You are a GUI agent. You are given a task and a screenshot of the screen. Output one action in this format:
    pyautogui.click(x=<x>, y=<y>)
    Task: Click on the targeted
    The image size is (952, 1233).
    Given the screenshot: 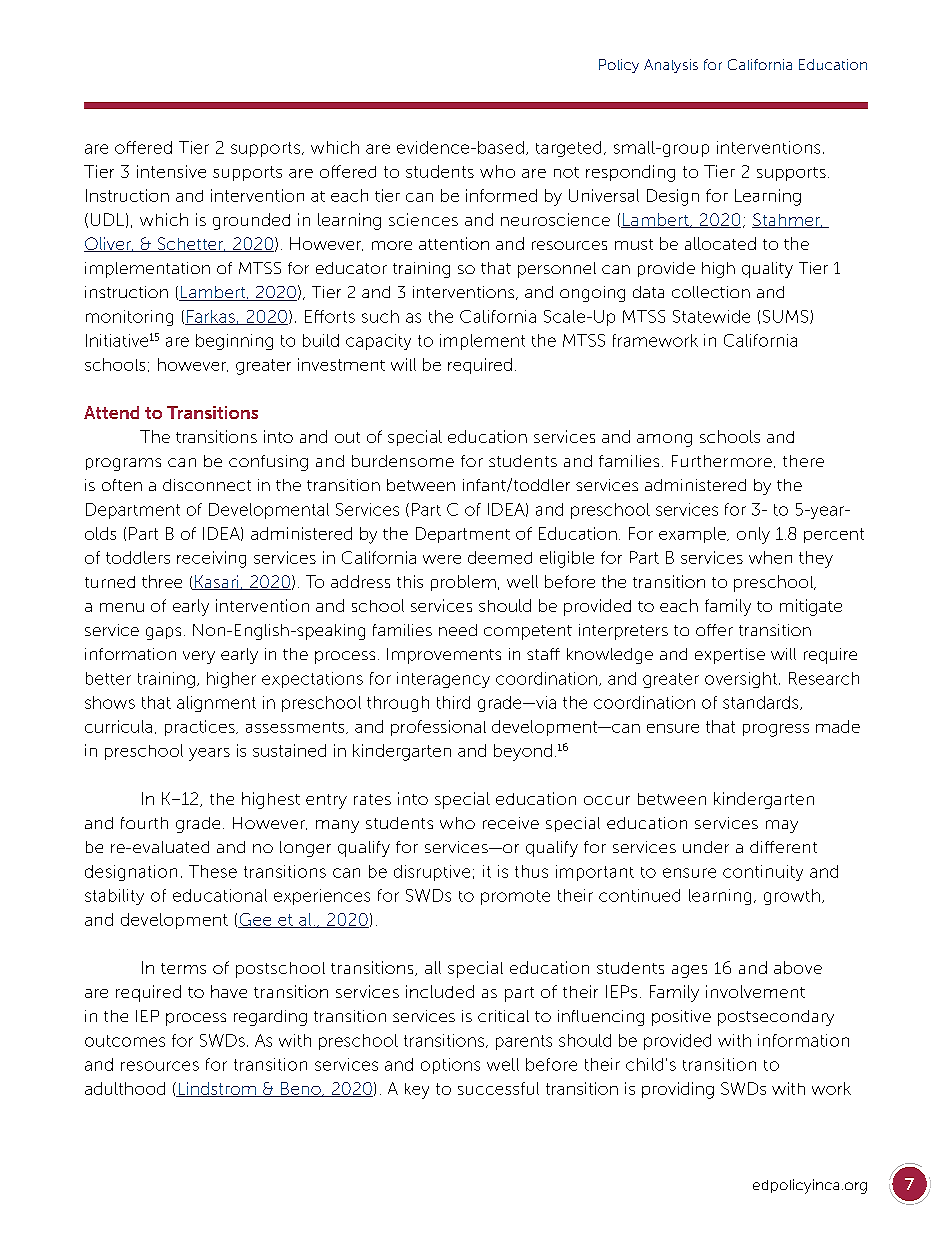 What is the action you would take?
    pyautogui.click(x=568, y=149)
